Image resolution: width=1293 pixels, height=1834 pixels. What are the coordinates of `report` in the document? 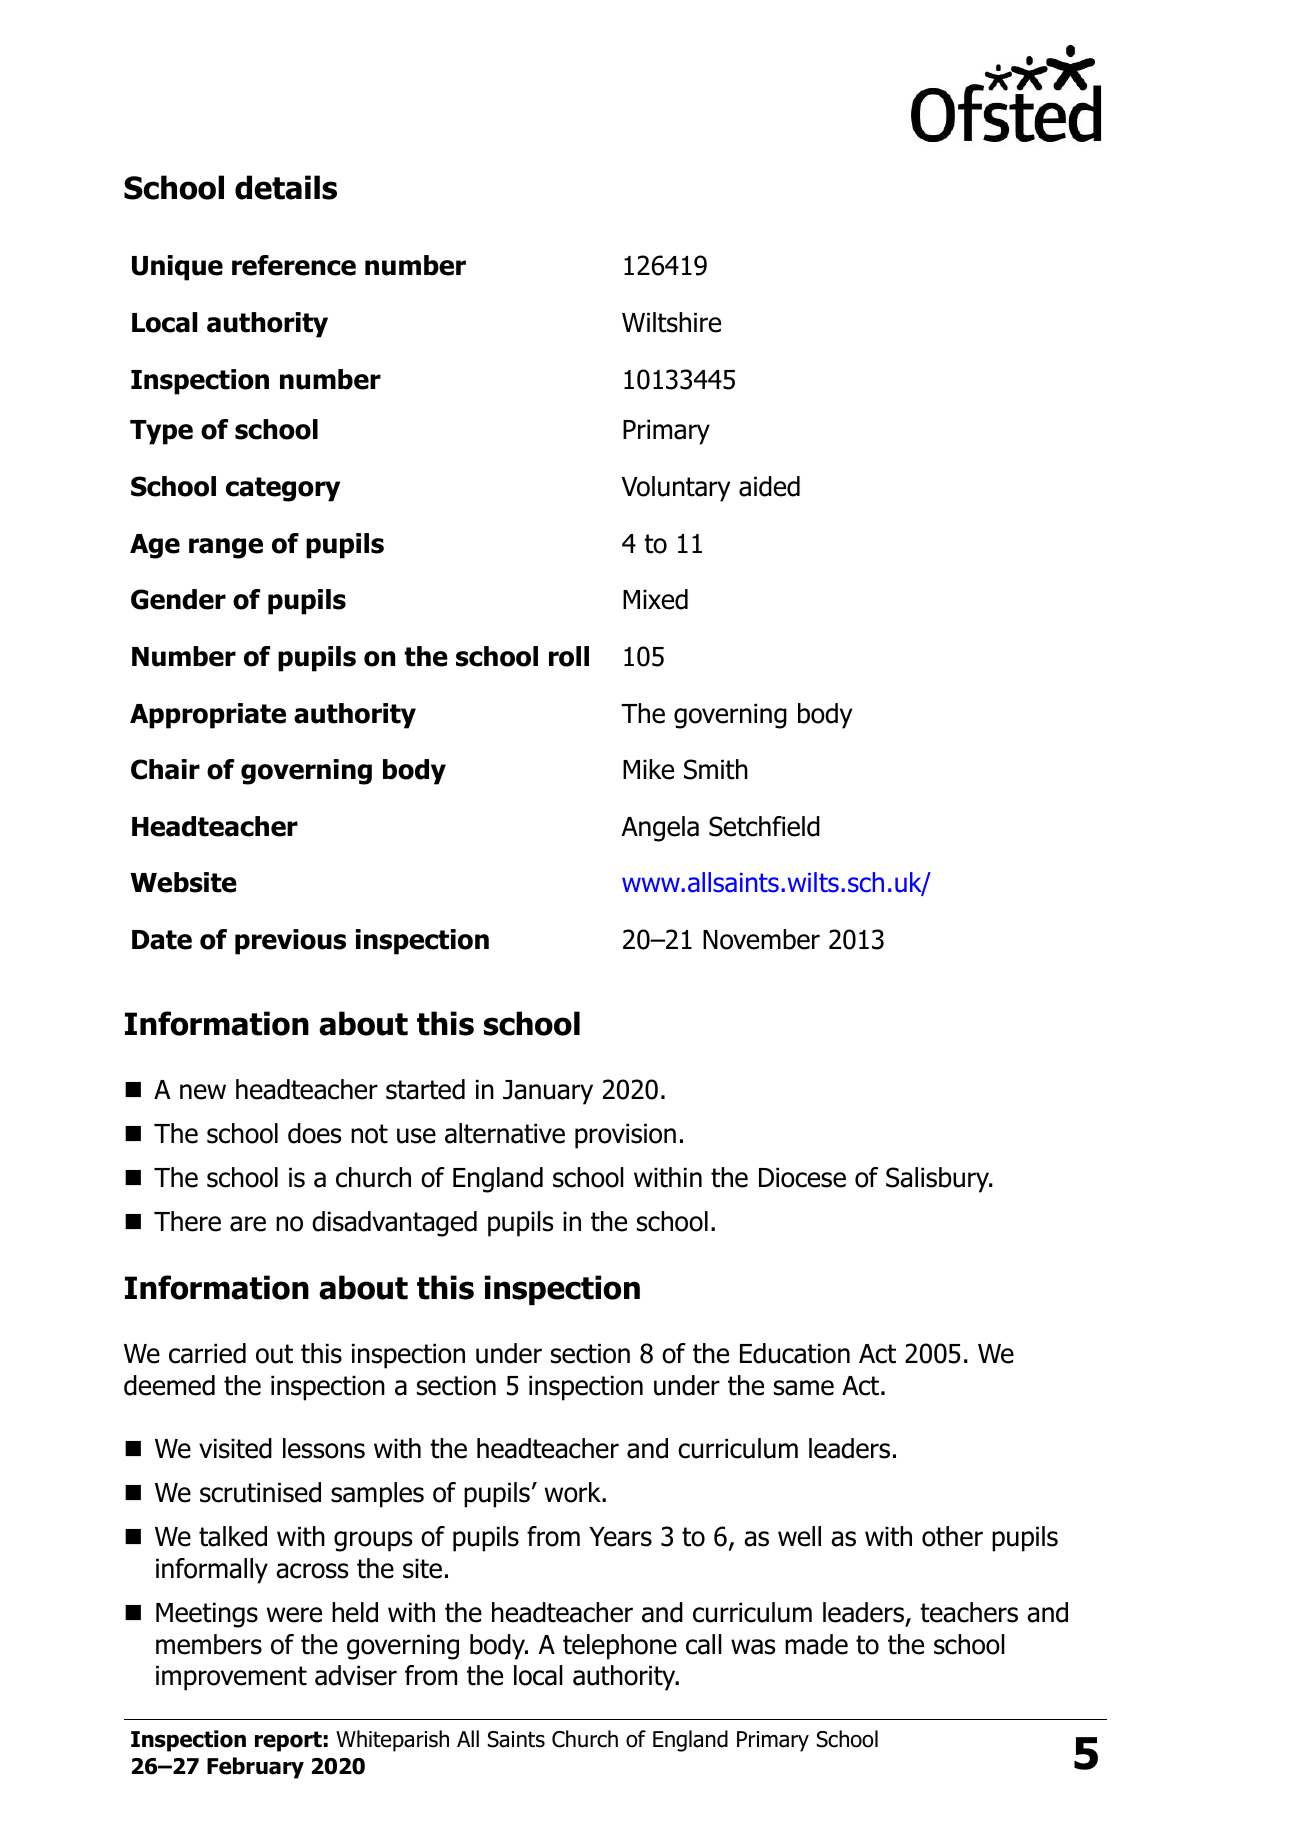 It's located at (288, 1741).
